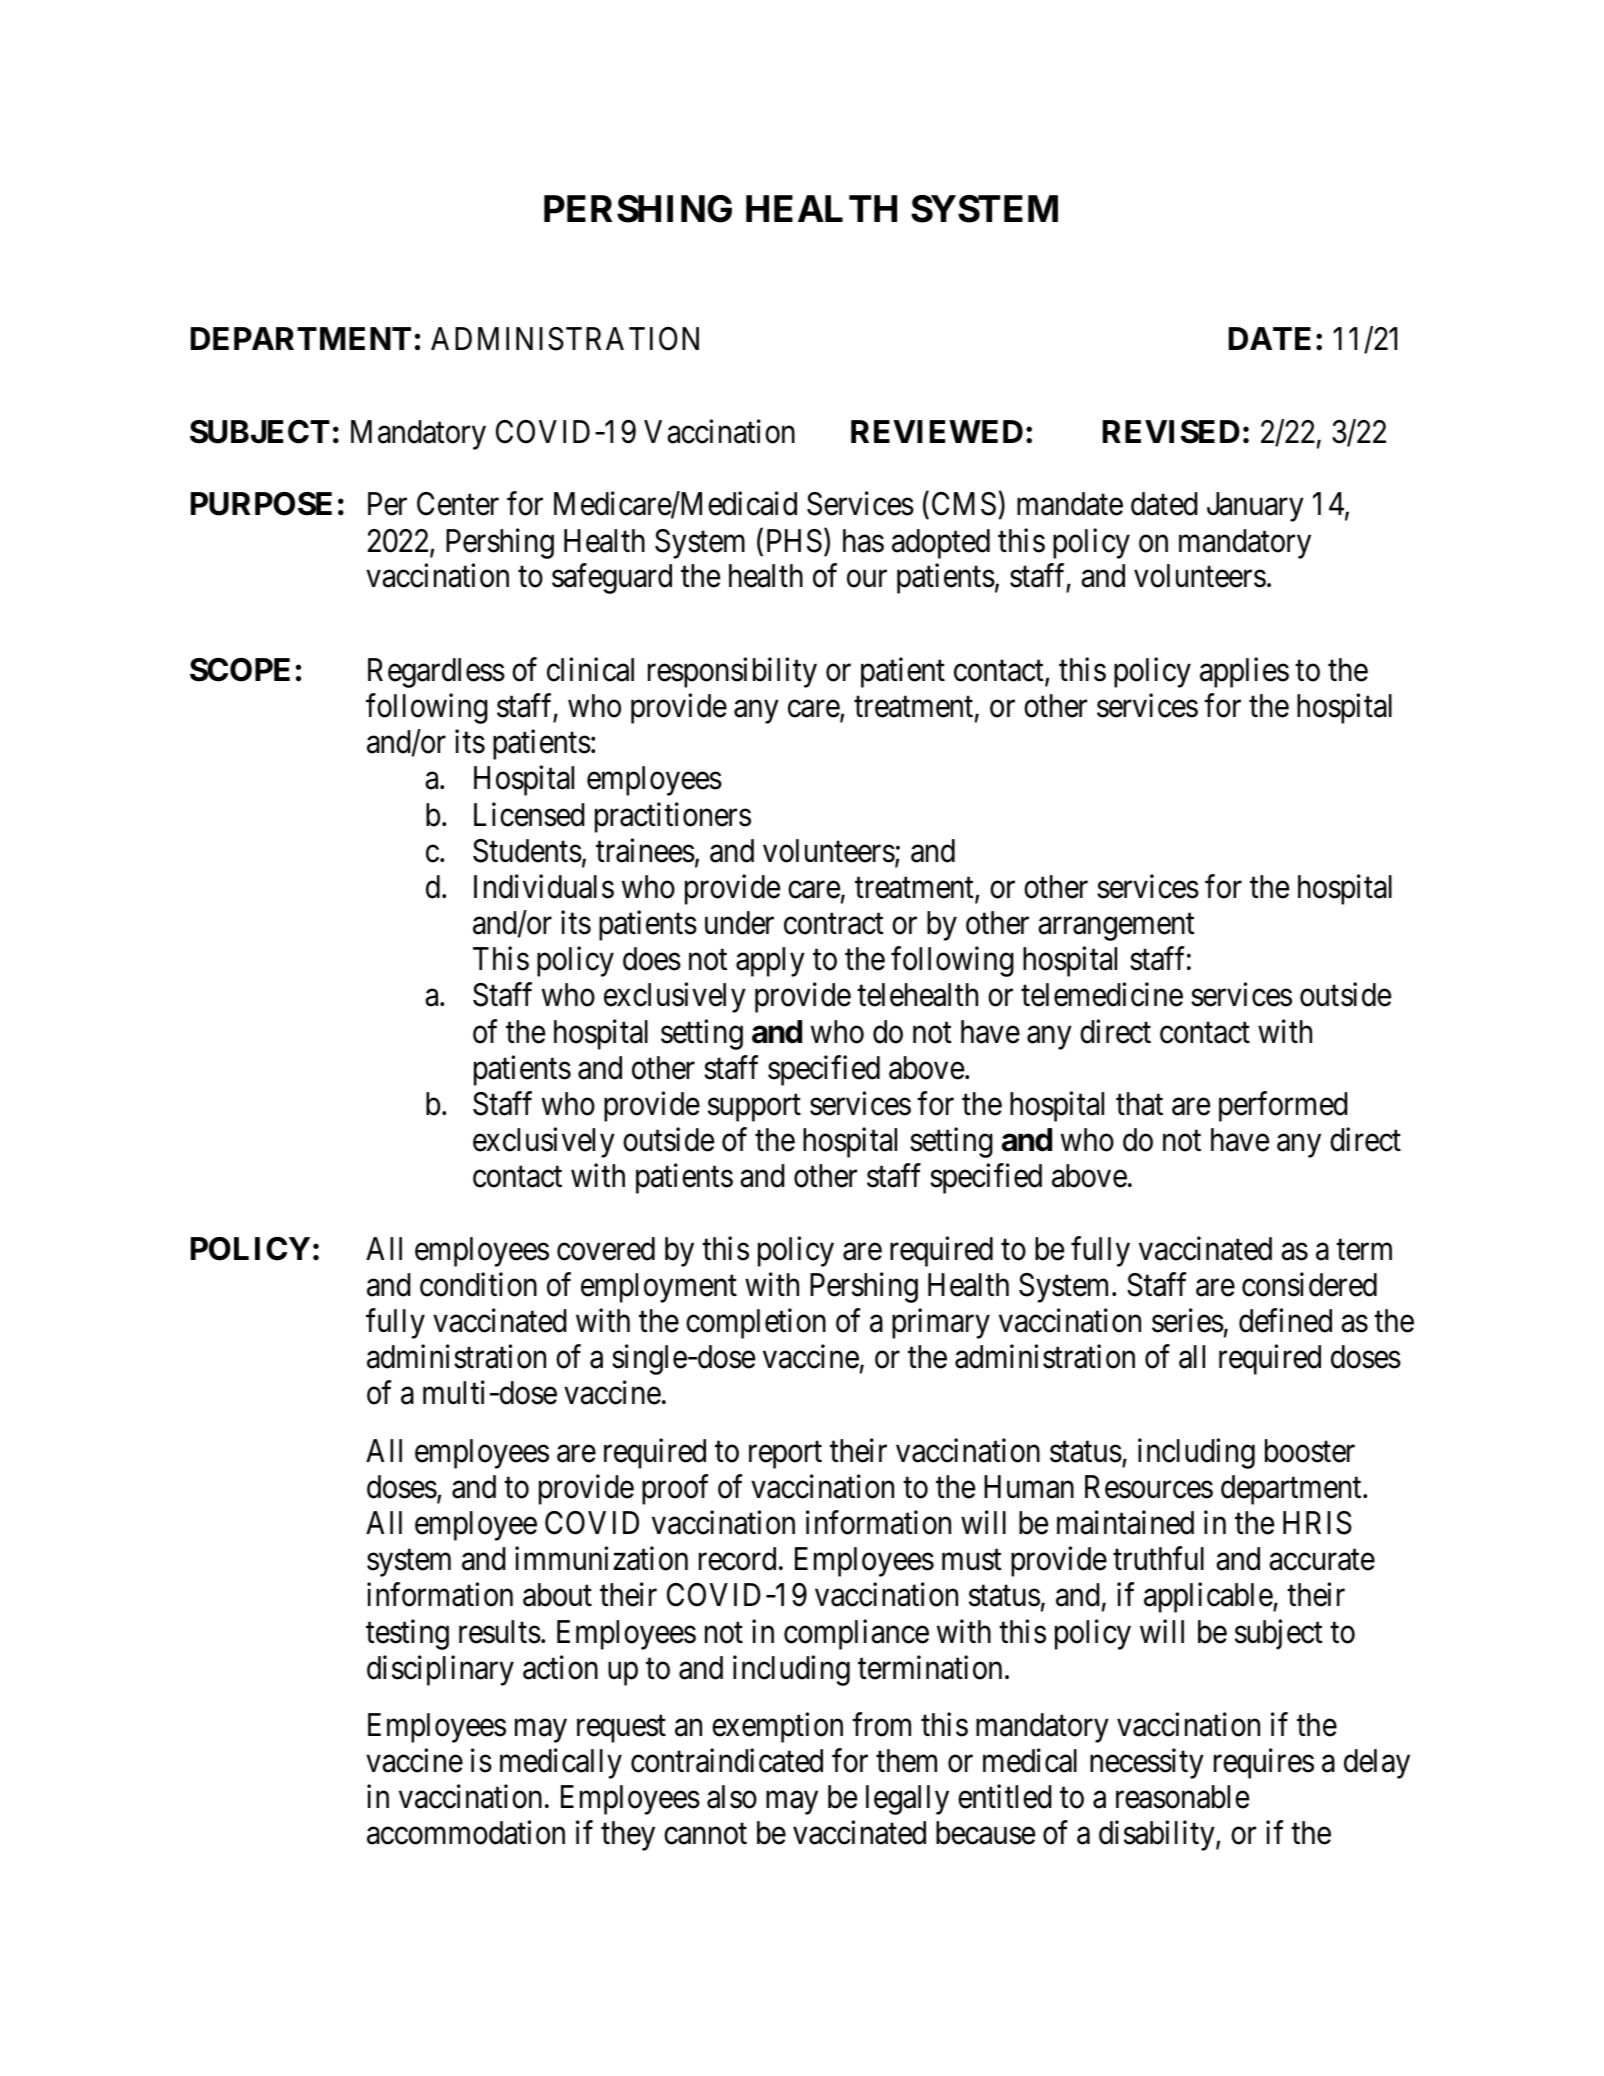 The width and height of the page is (1604, 2076). I want to click on also, so click(732, 1797).
